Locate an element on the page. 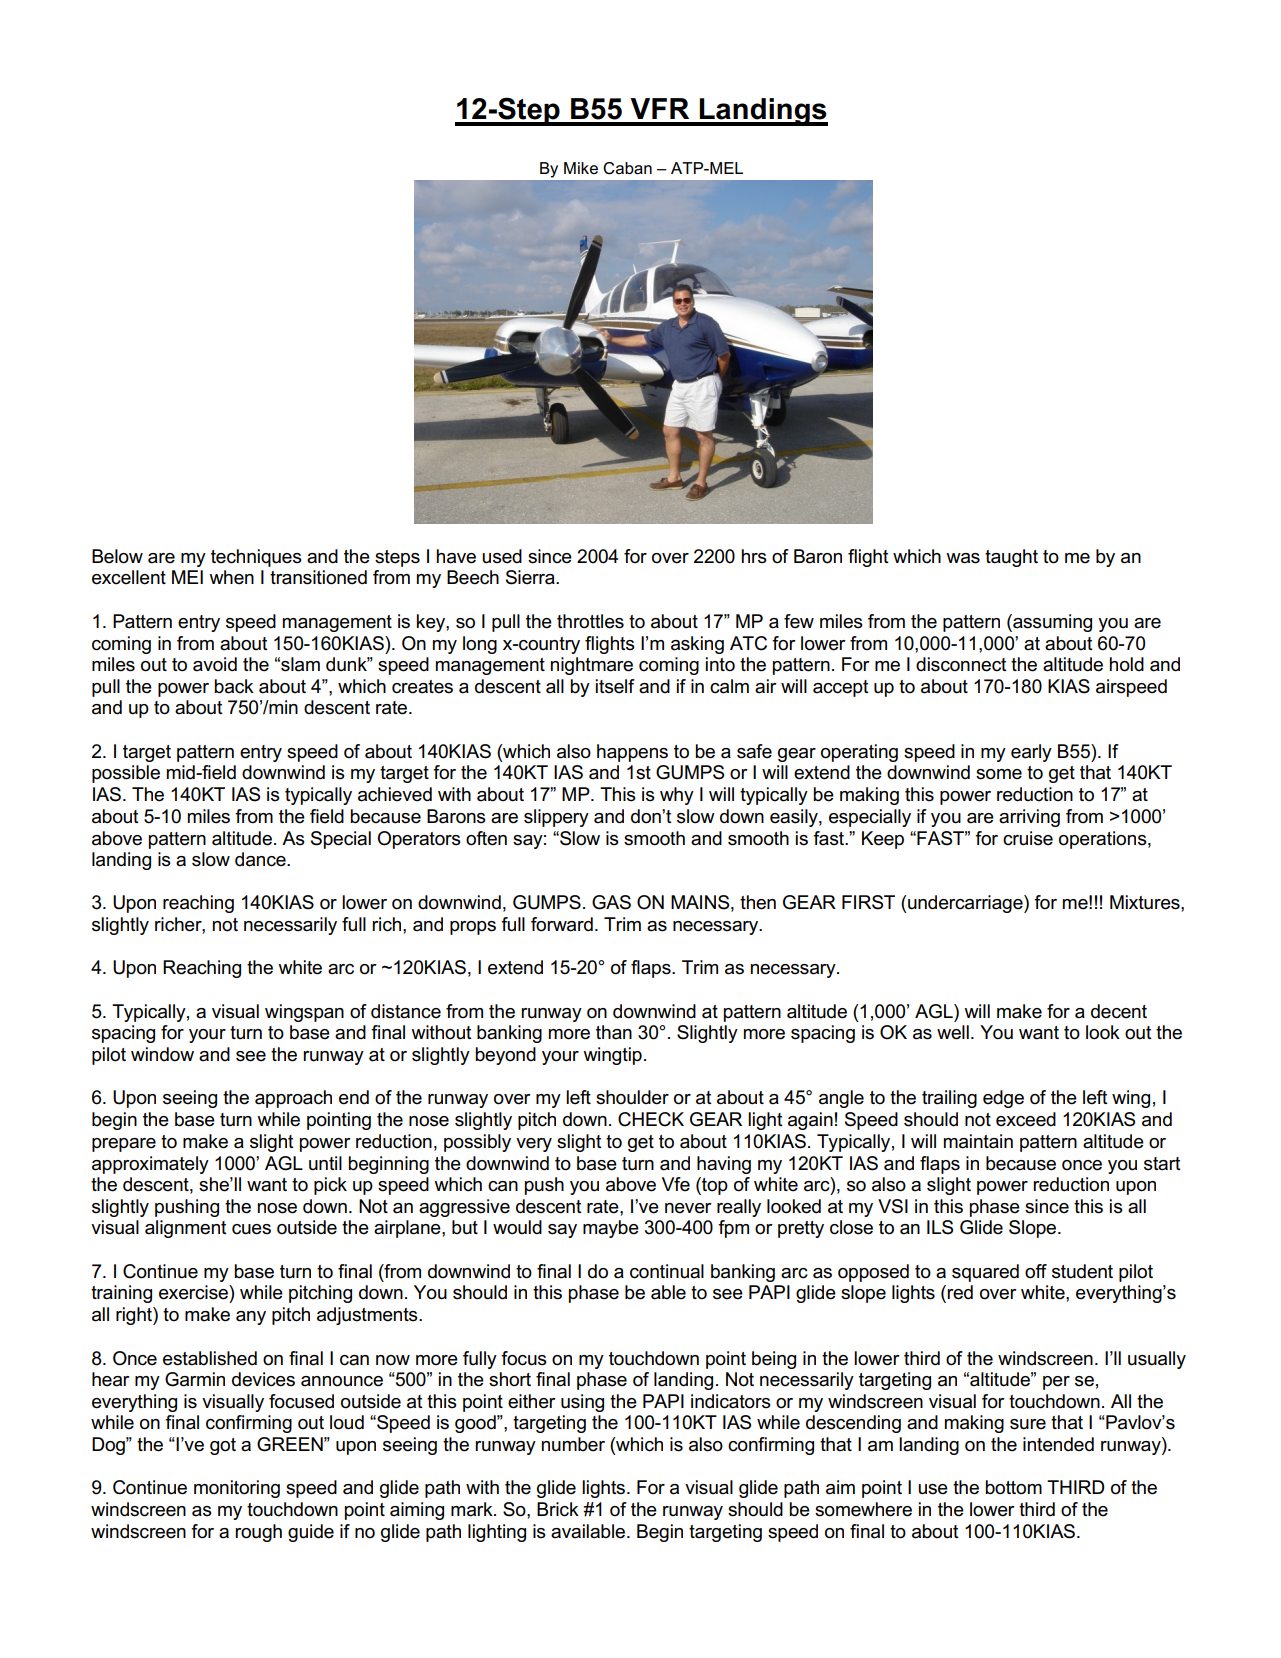  monitoring is located at coordinates (237, 1489).
